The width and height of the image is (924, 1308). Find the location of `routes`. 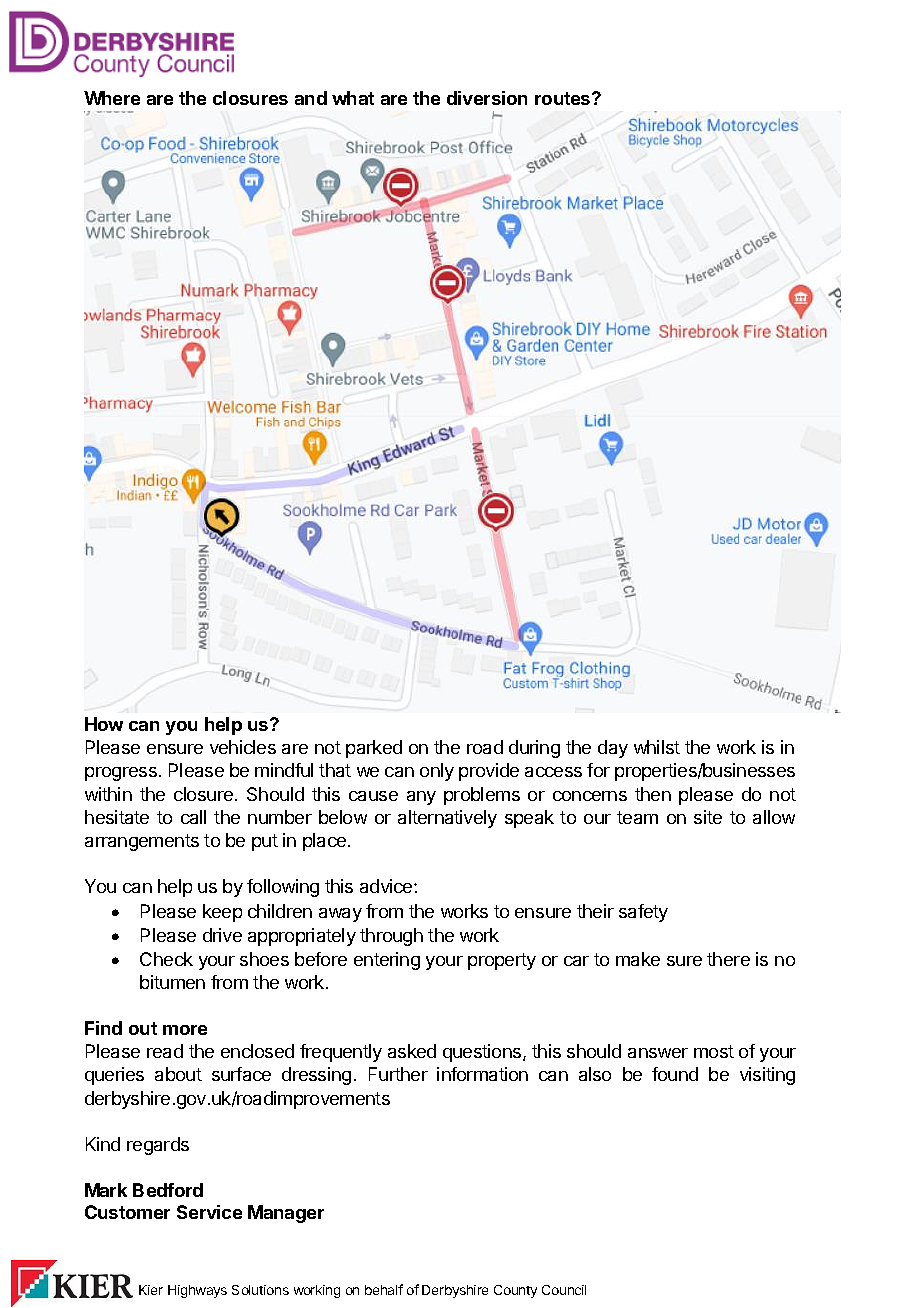

routes is located at coordinates (564, 98).
